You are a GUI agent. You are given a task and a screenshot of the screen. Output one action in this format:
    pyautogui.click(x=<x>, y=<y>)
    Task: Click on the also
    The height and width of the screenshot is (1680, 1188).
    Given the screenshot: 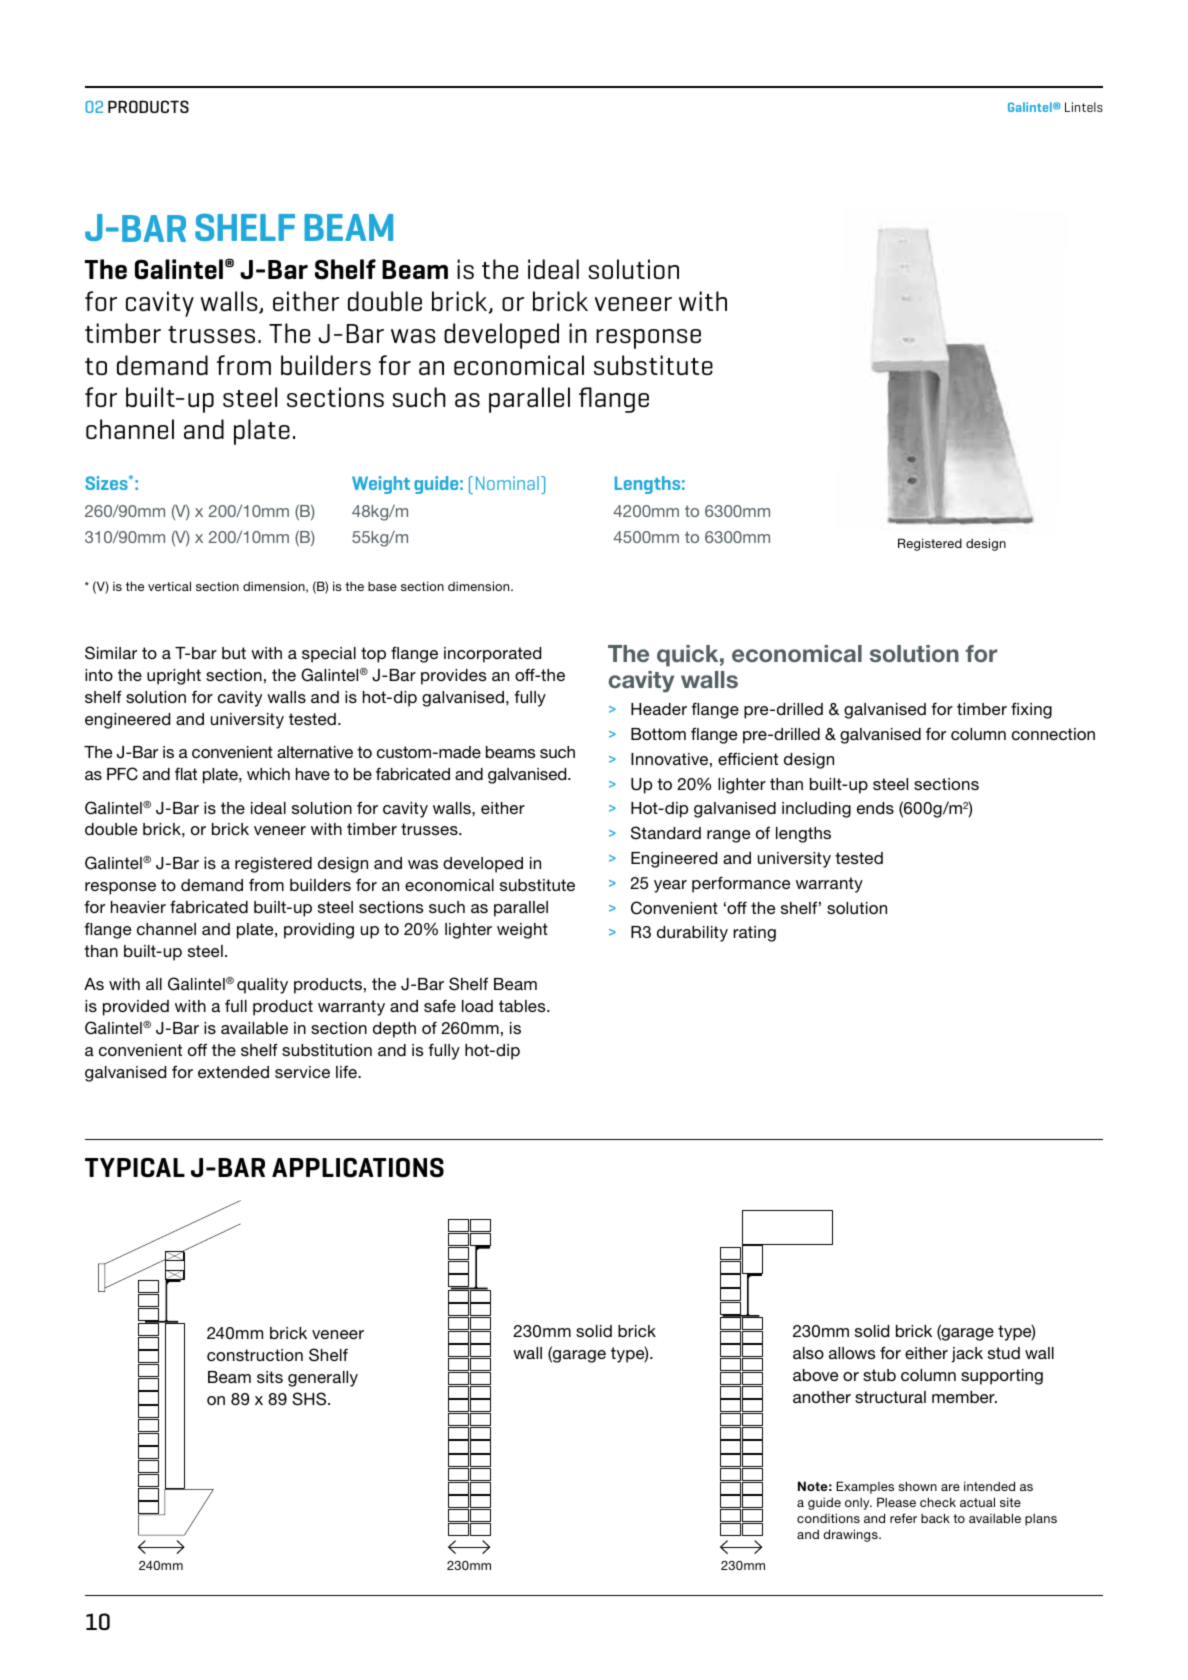 What is the action you would take?
    pyautogui.click(x=808, y=1353)
